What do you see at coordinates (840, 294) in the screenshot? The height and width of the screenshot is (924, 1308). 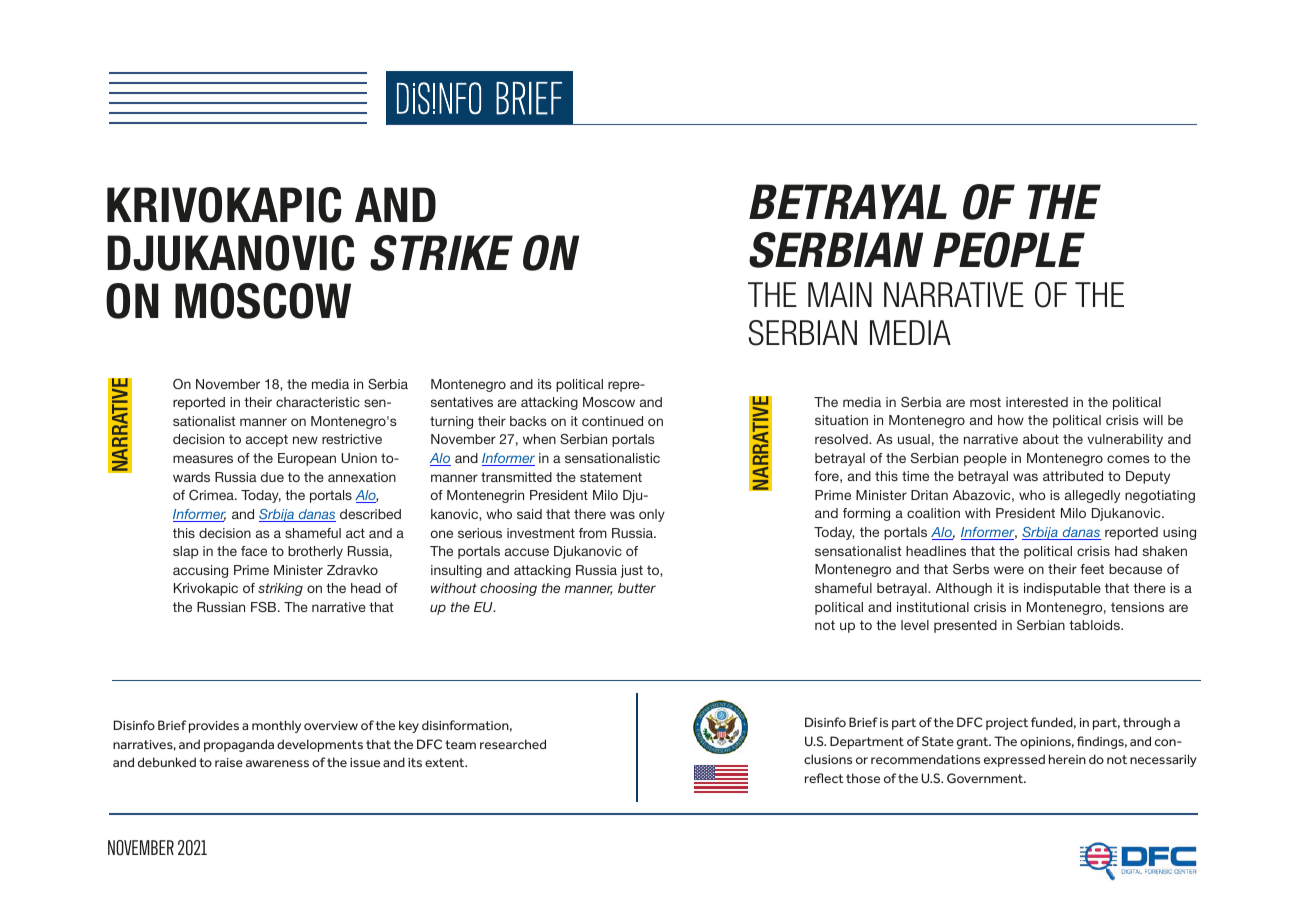 I see `MAIN` at bounding box center [840, 294].
